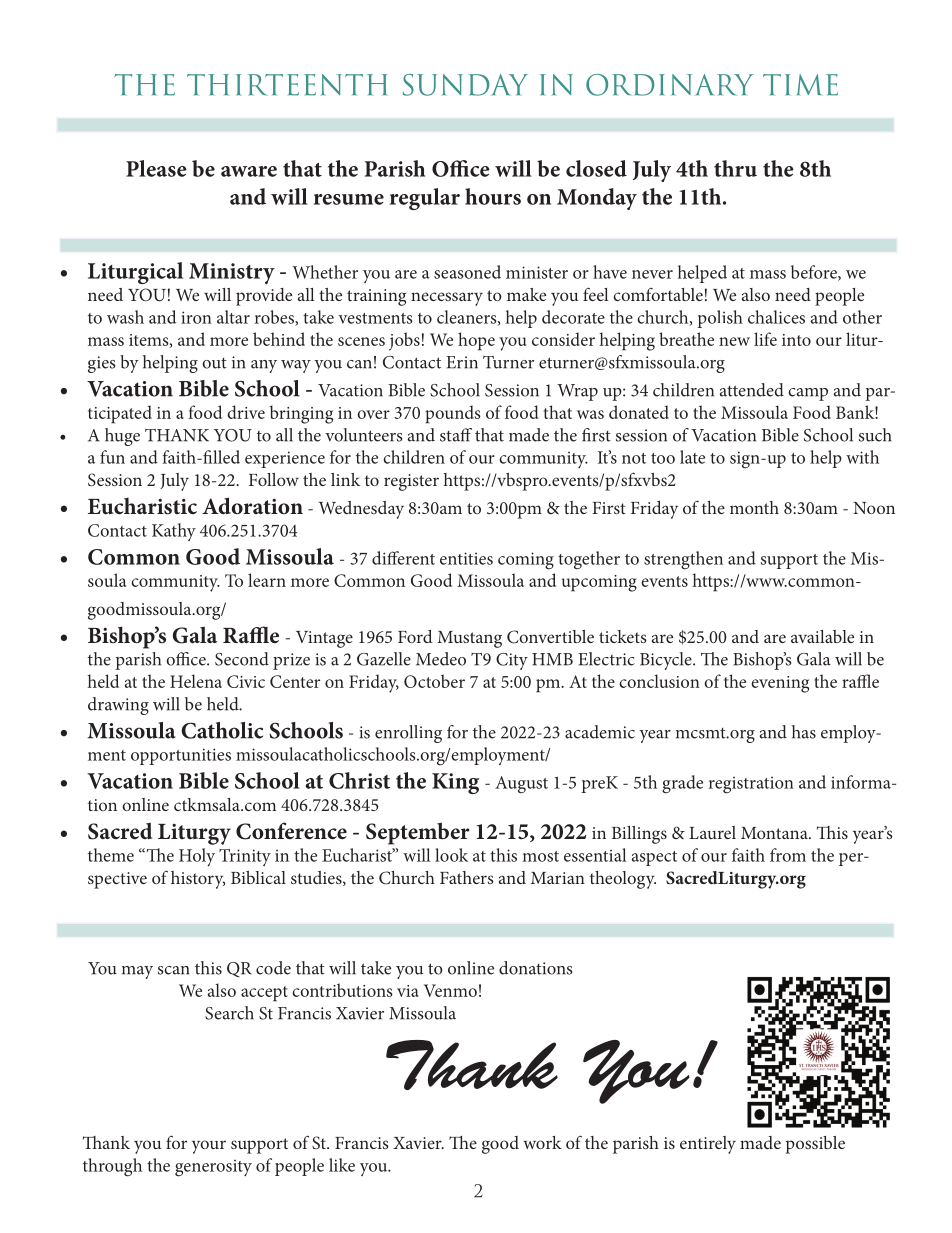 Image resolution: width=952 pixels, height=1233 pixels. What do you see at coordinates (196, 681) in the screenshot?
I see `Helena` at bounding box center [196, 681].
